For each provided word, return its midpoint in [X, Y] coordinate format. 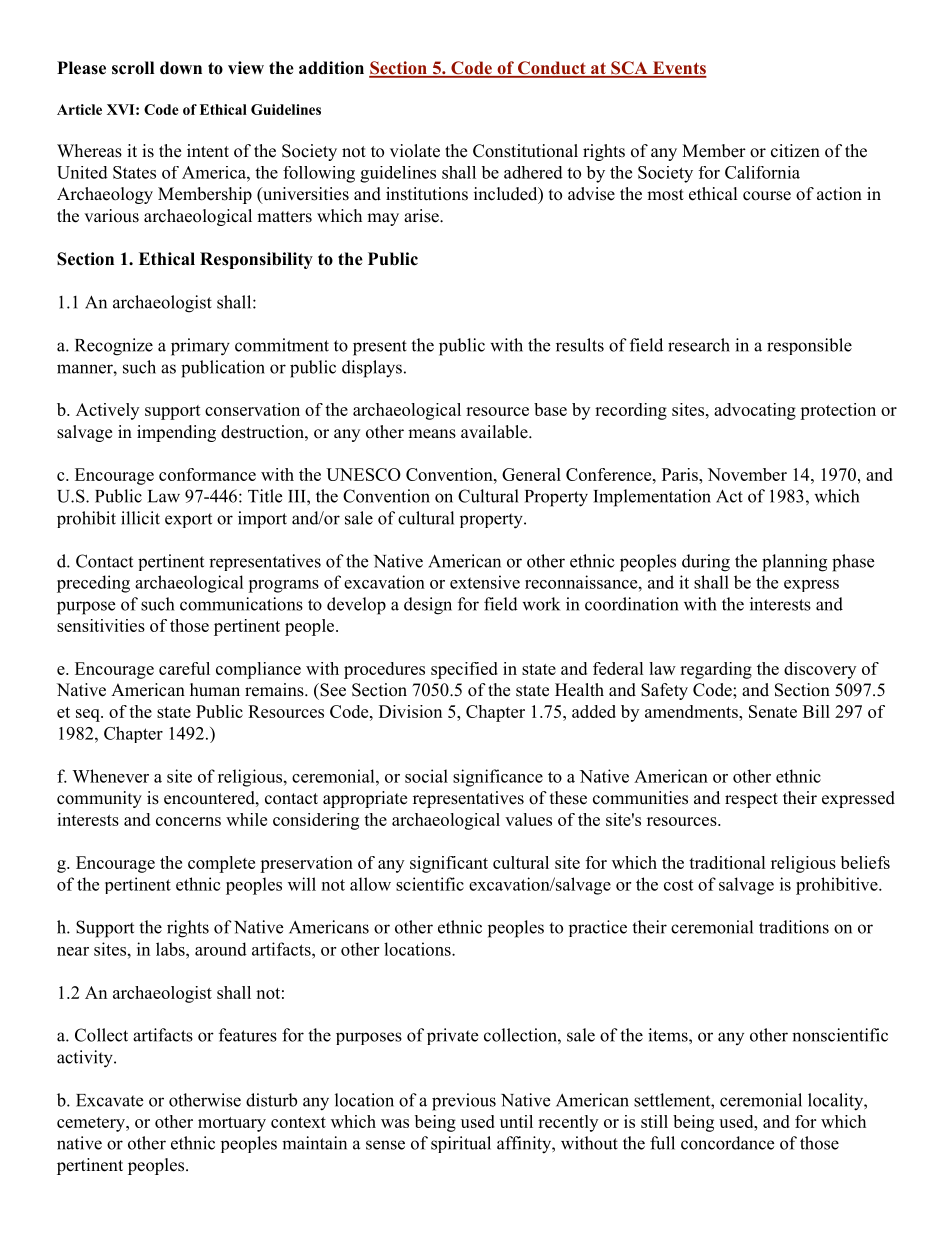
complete [221, 864]
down [181, 68]
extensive [485, 582]
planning [794, 563]
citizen [795, 151]
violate [415, 151]
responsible [809, 346]
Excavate [109, 1100]
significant [449, 864]
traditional [727, 862]
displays [372, 369]
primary [200, 347]
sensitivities [101, 625]
